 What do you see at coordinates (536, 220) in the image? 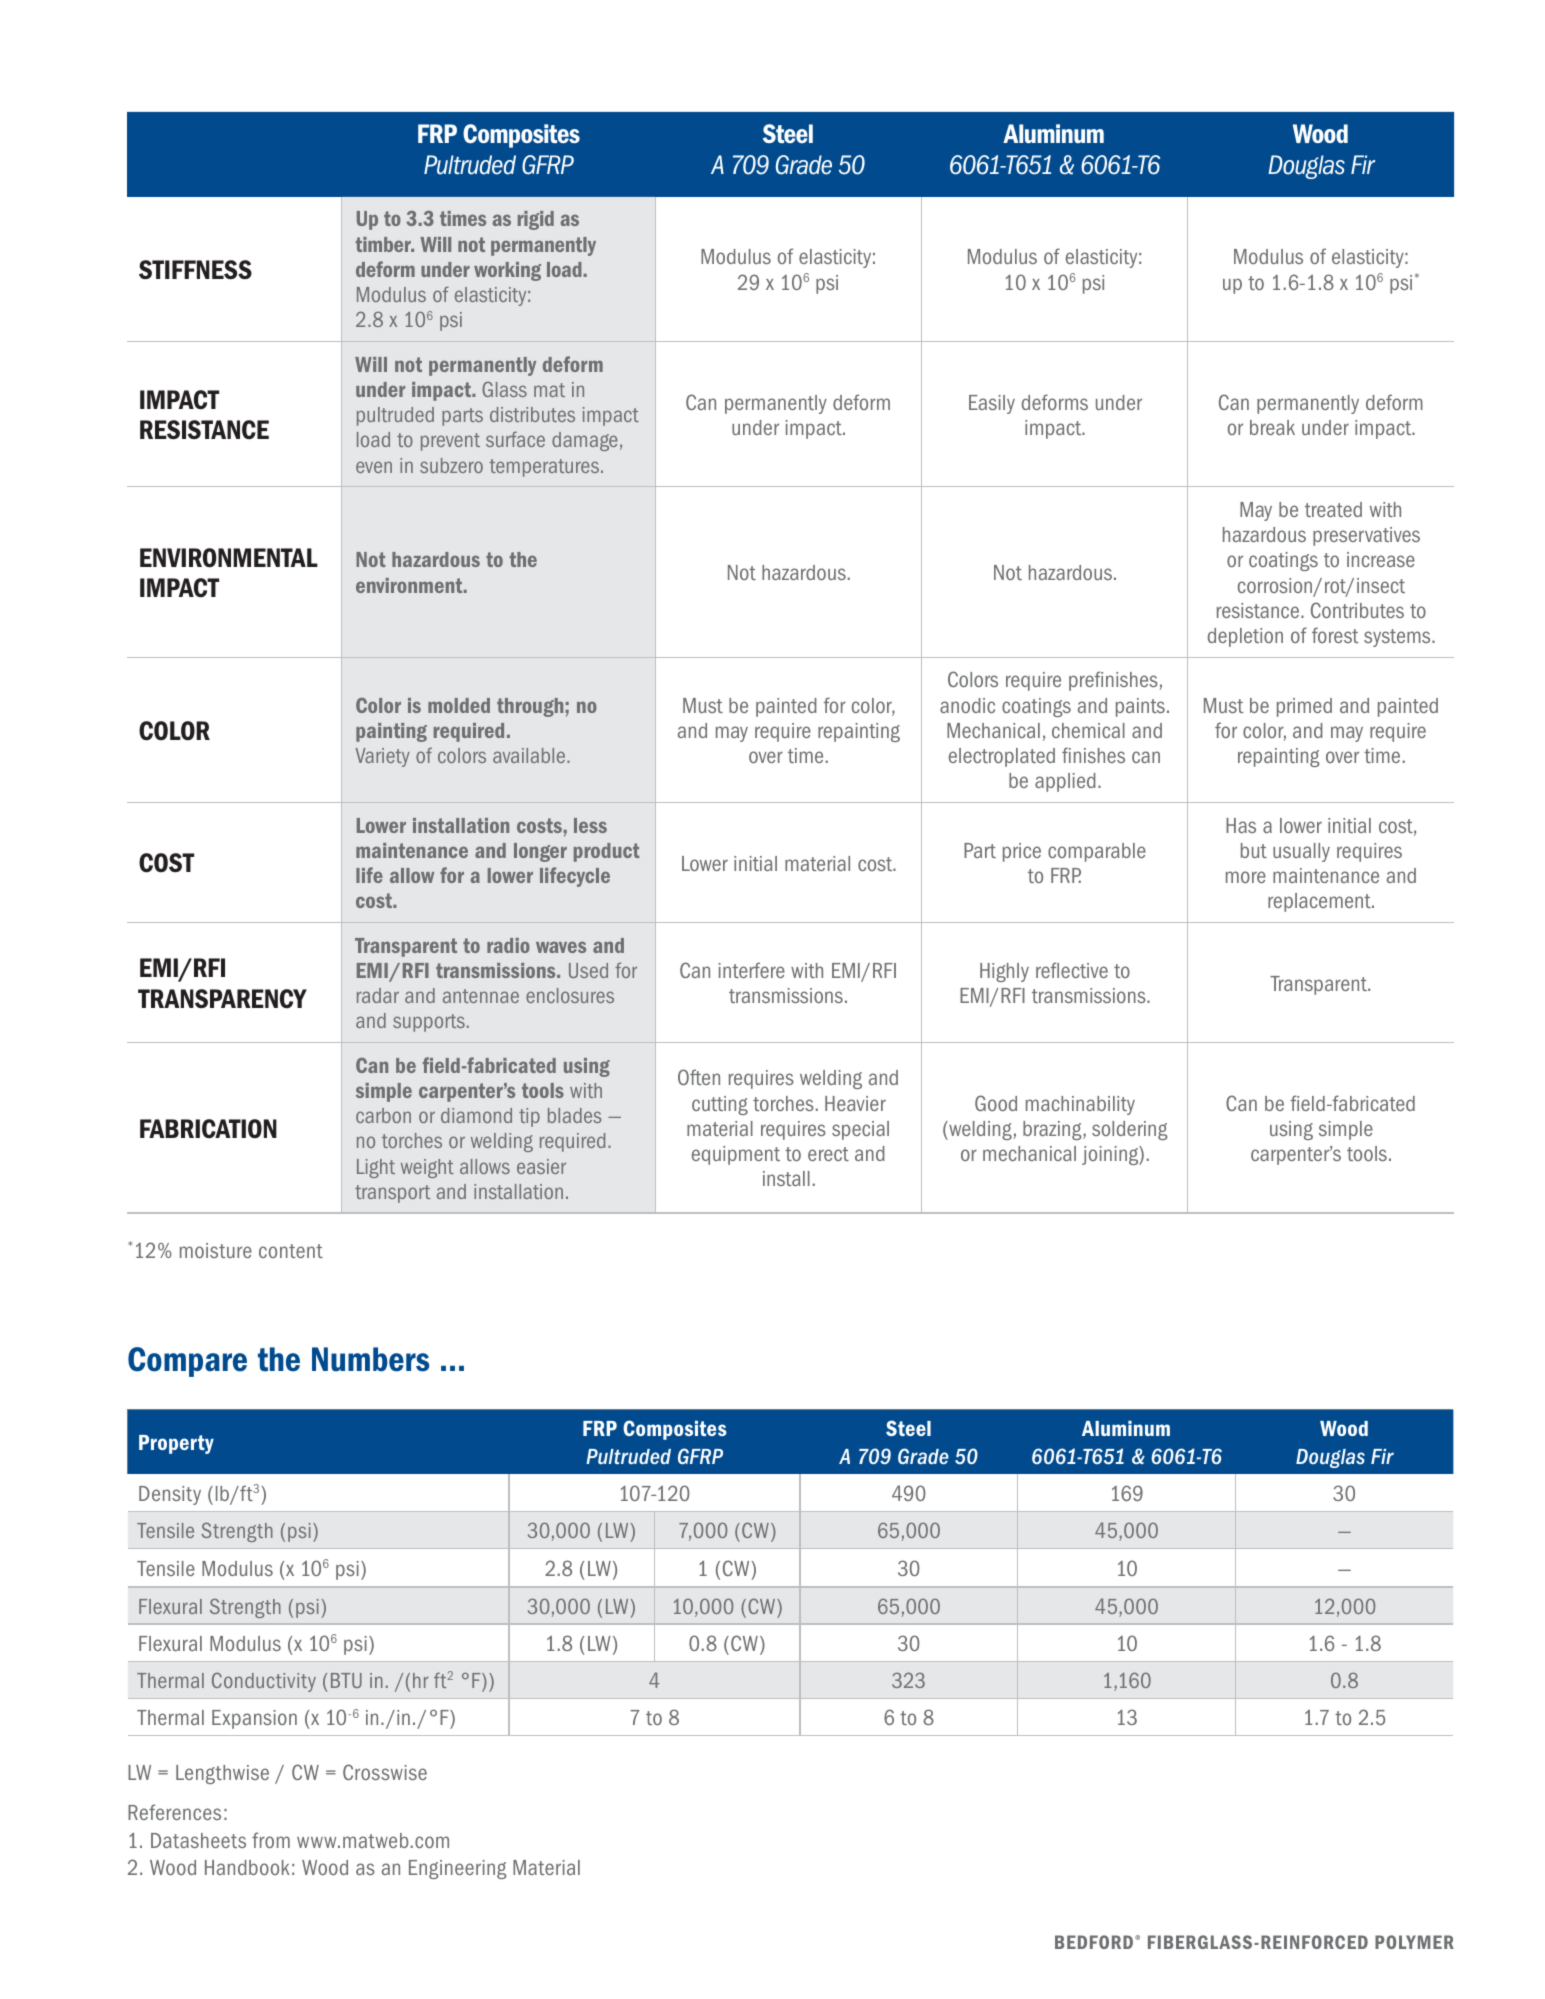
I see `rigid` at bounding box center [536, 220].
